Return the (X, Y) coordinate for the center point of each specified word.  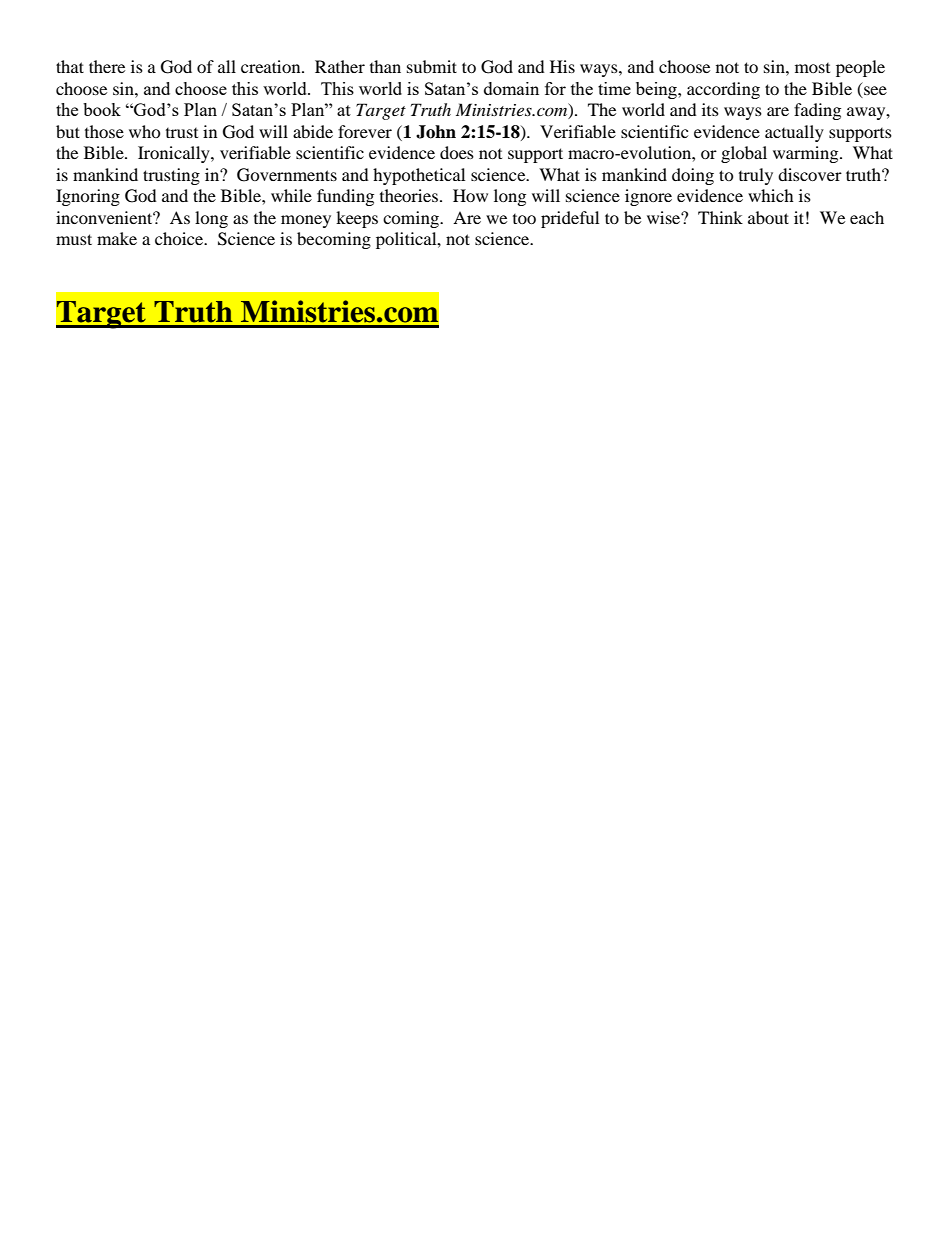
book (102, 109)
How (470, 195)
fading (817, 111)
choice (180, 238)
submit (432, 66)
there (107, 66)
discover (810, 174)
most (812, 68)
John (436, 132)
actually (794, 133)
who (145, 131)
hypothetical (419, 176)
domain (511, 88)
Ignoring (88, 197)
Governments (287, 175)
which (771, 195)
